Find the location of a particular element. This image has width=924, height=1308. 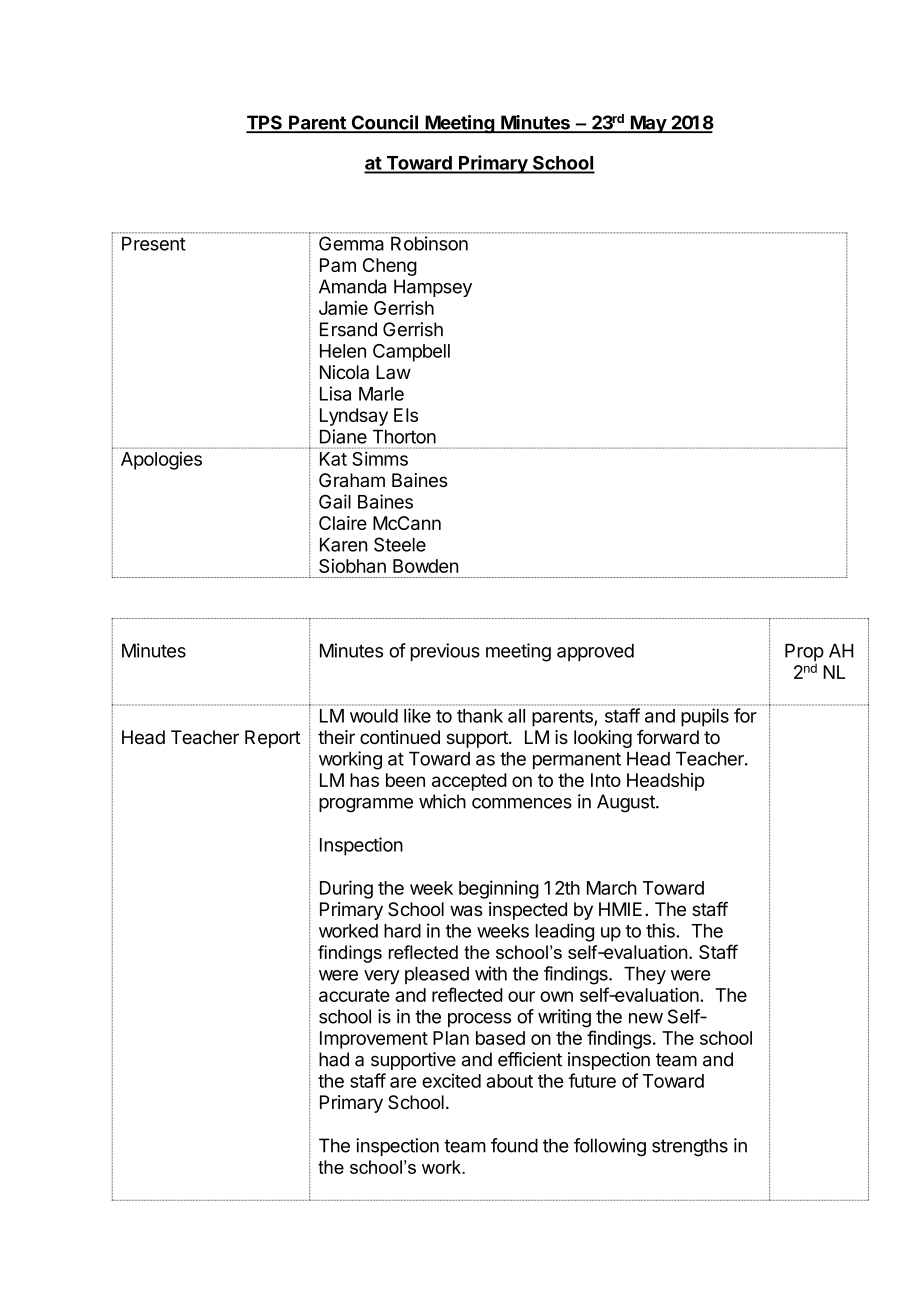

Lisa is located at coordinates (335, 393).
